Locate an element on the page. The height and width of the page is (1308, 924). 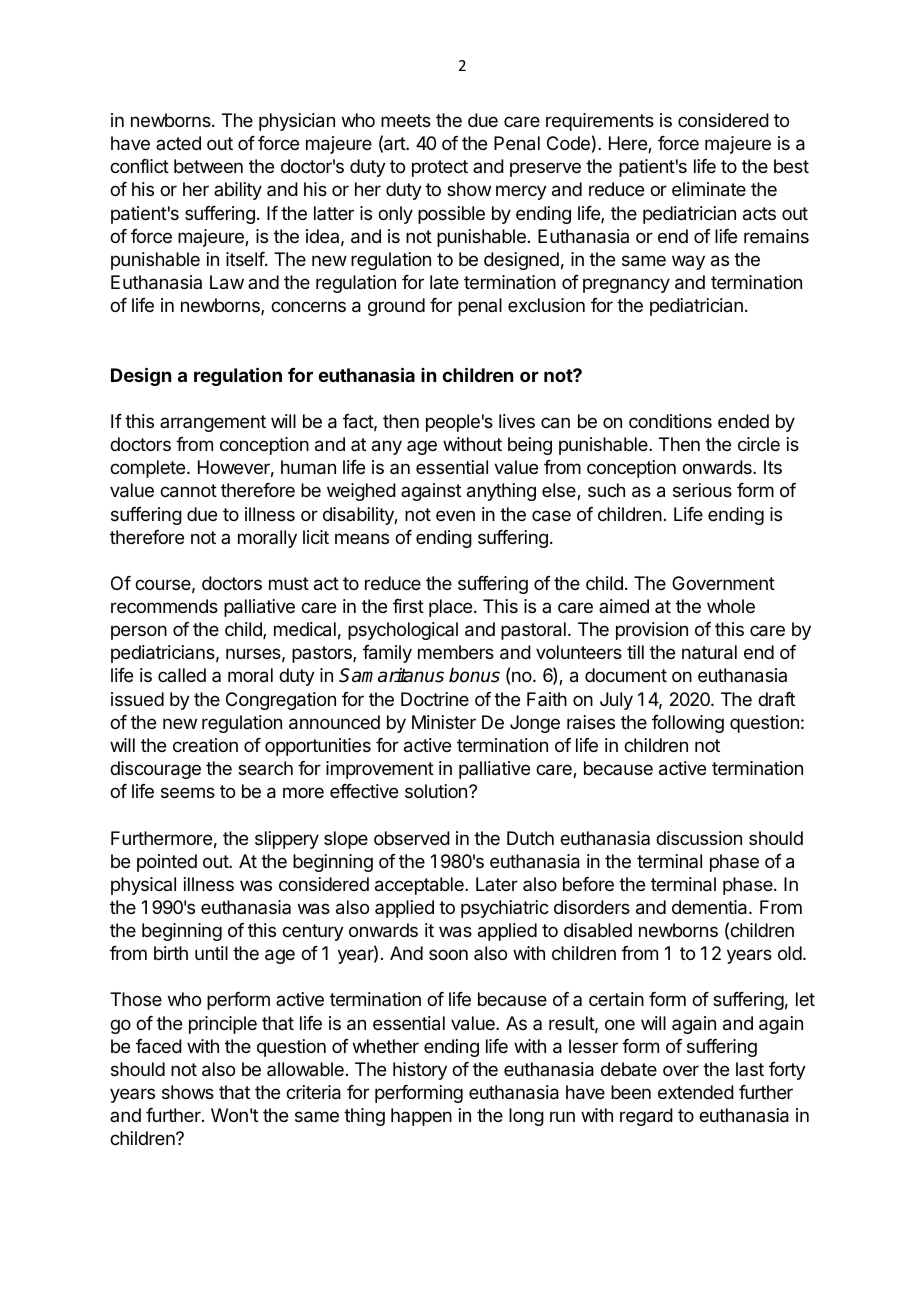
cannot is located at coordinates (188, 491).
